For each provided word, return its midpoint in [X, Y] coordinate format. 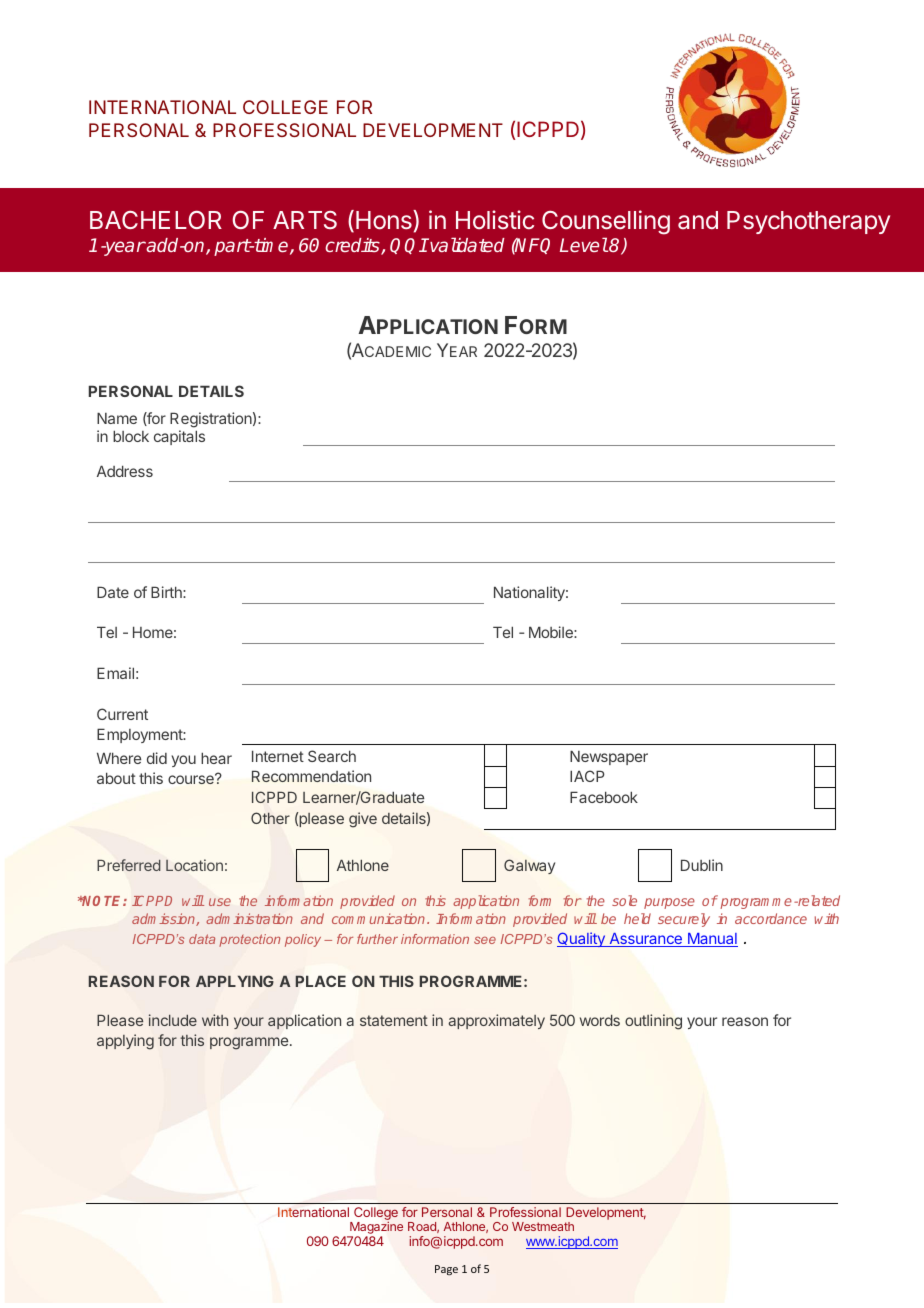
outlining [653, 1022]
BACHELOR [156, 220]
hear [216, 758]
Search [332, 756]
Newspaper [609, 757]
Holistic [495, 220]
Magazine [375, 1229]
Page [446, 1270]
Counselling [606, 224]
